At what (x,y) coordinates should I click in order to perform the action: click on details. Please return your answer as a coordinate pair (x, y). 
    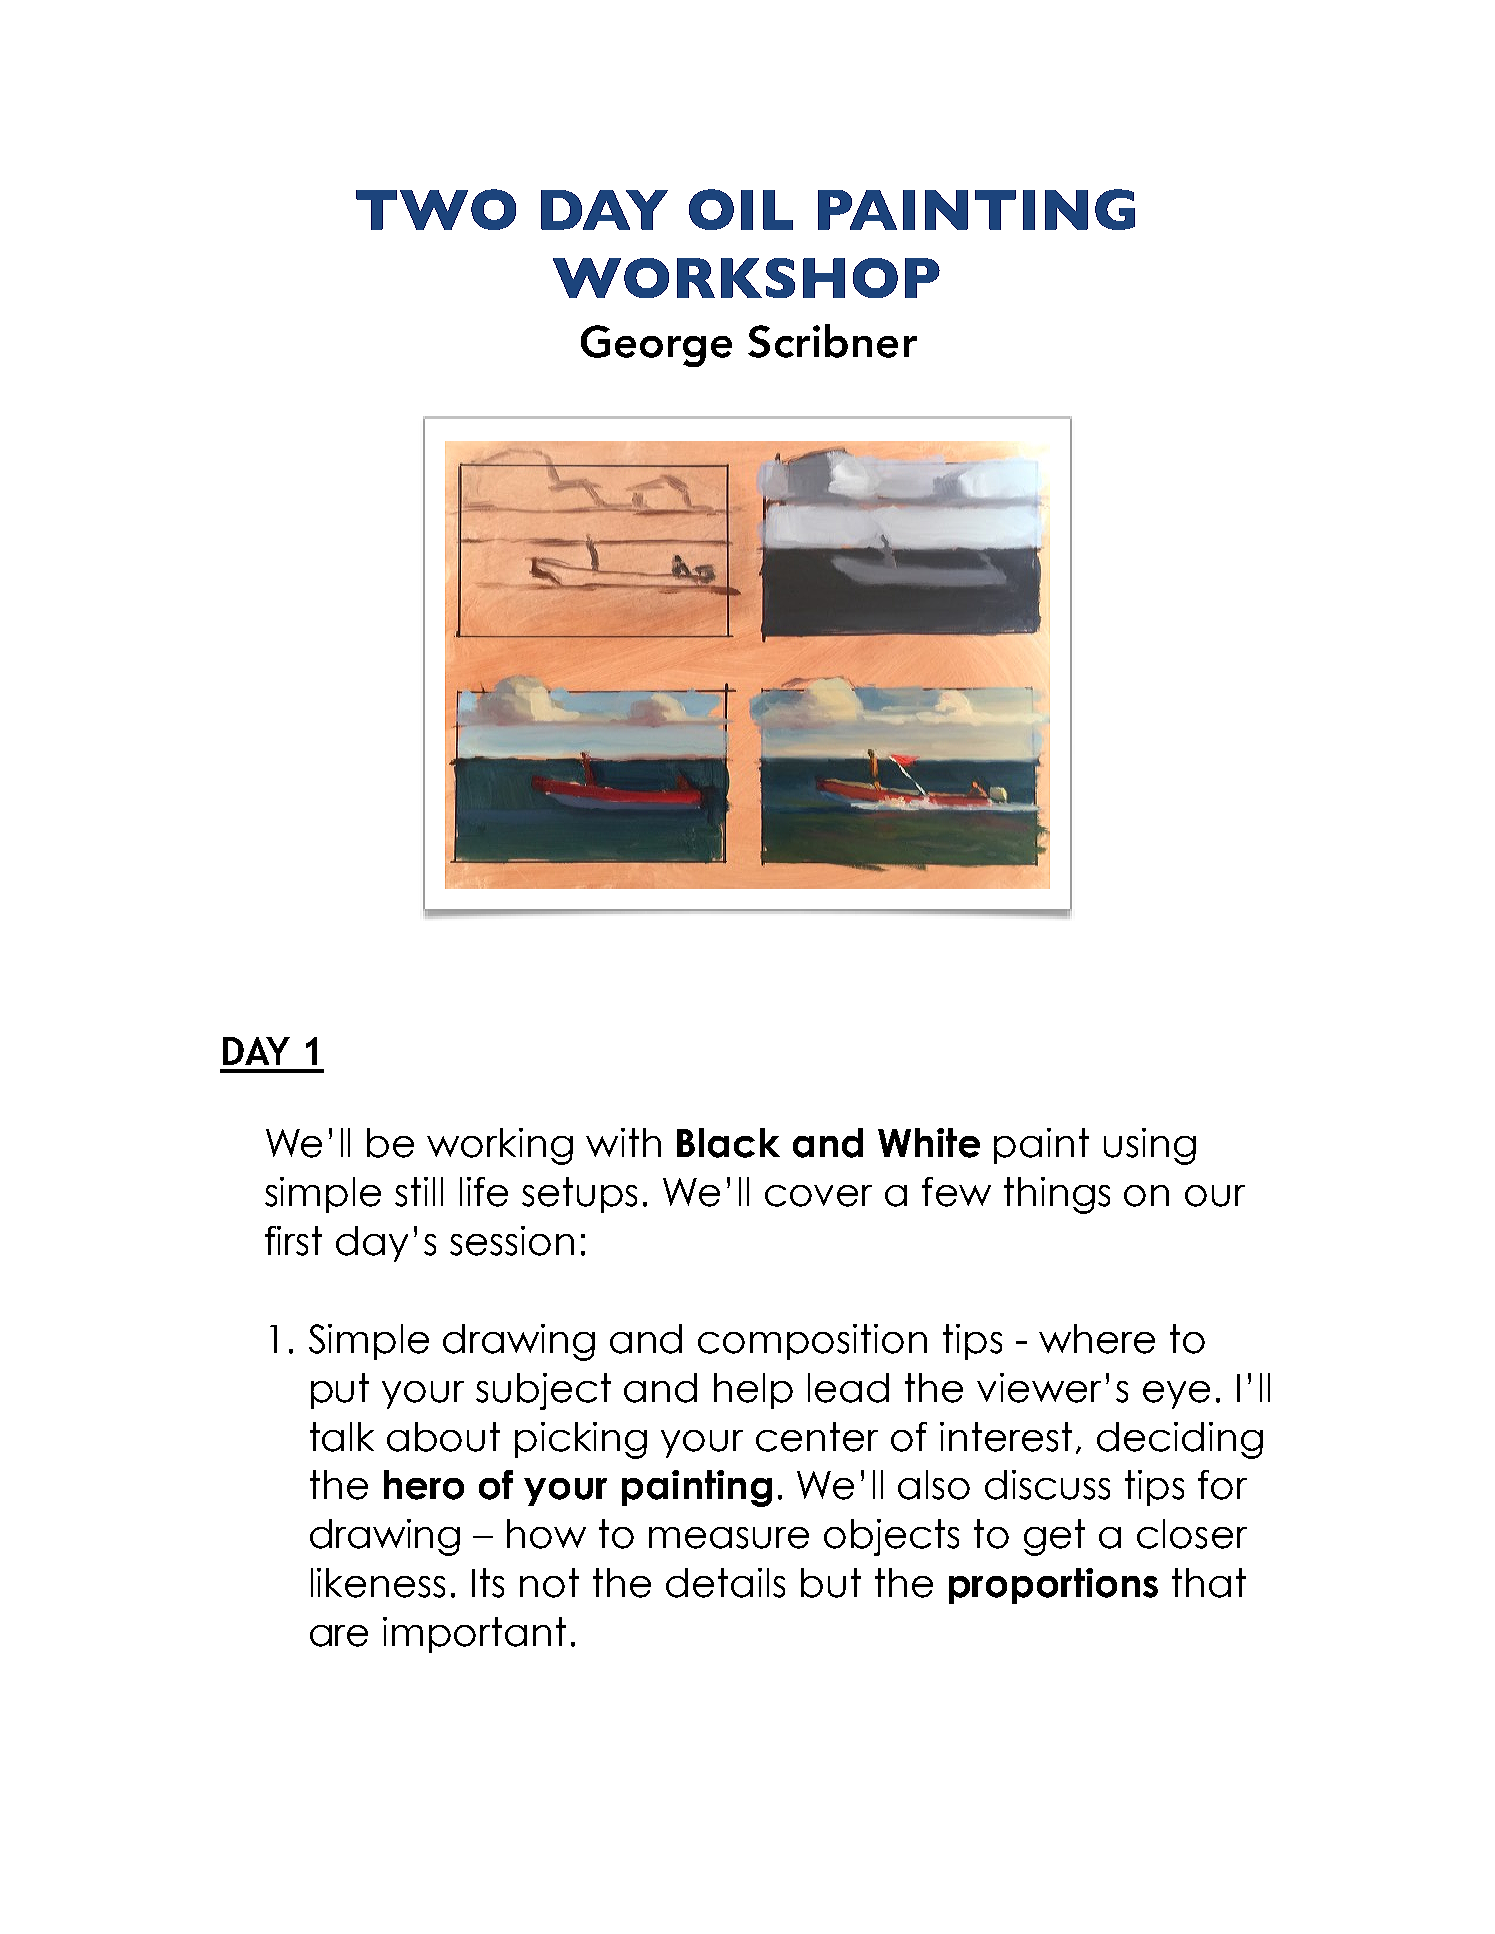
    Looking at the image, I should click on (725, 1583).
